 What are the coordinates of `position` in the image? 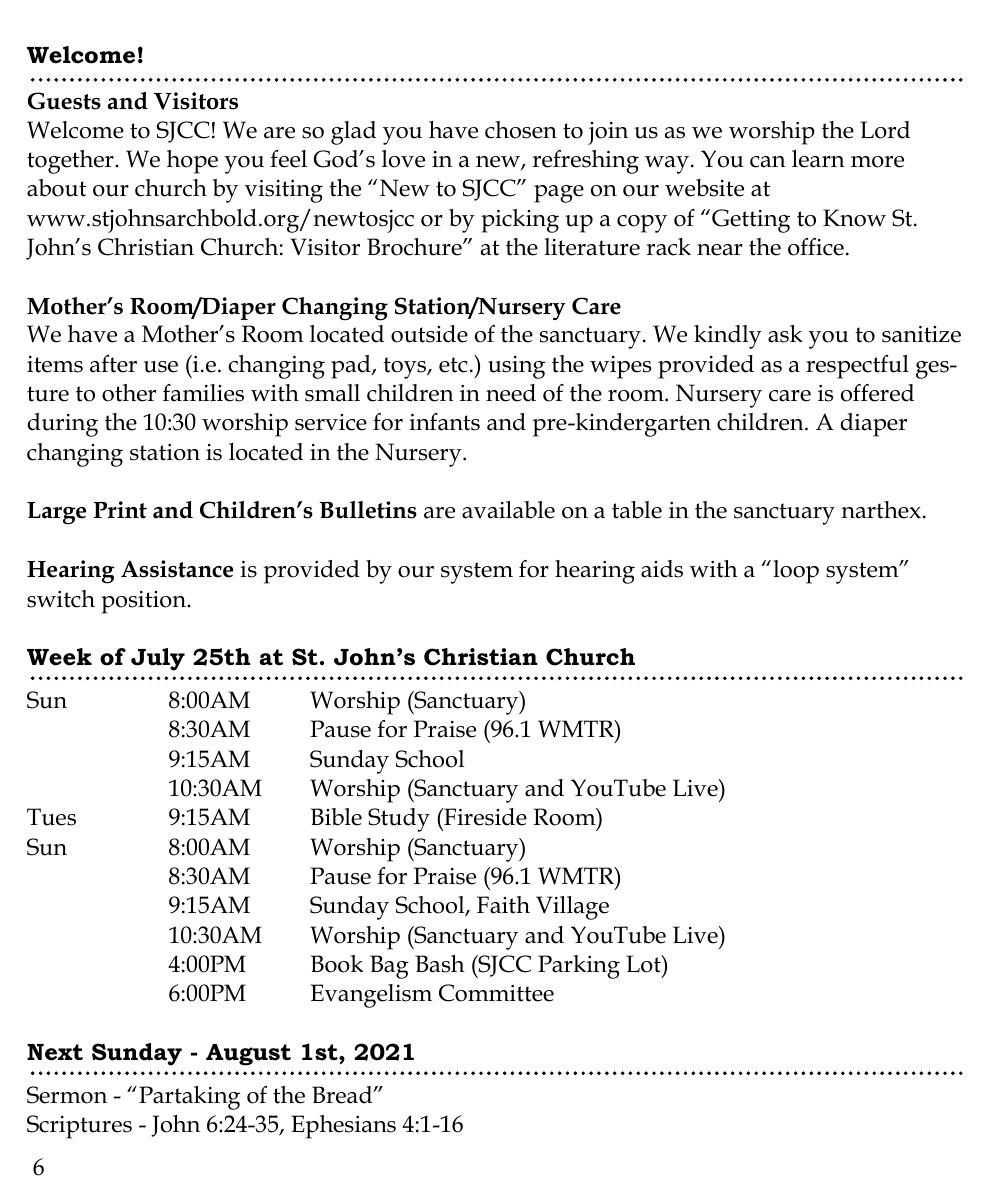 It's located at (145, 602).
